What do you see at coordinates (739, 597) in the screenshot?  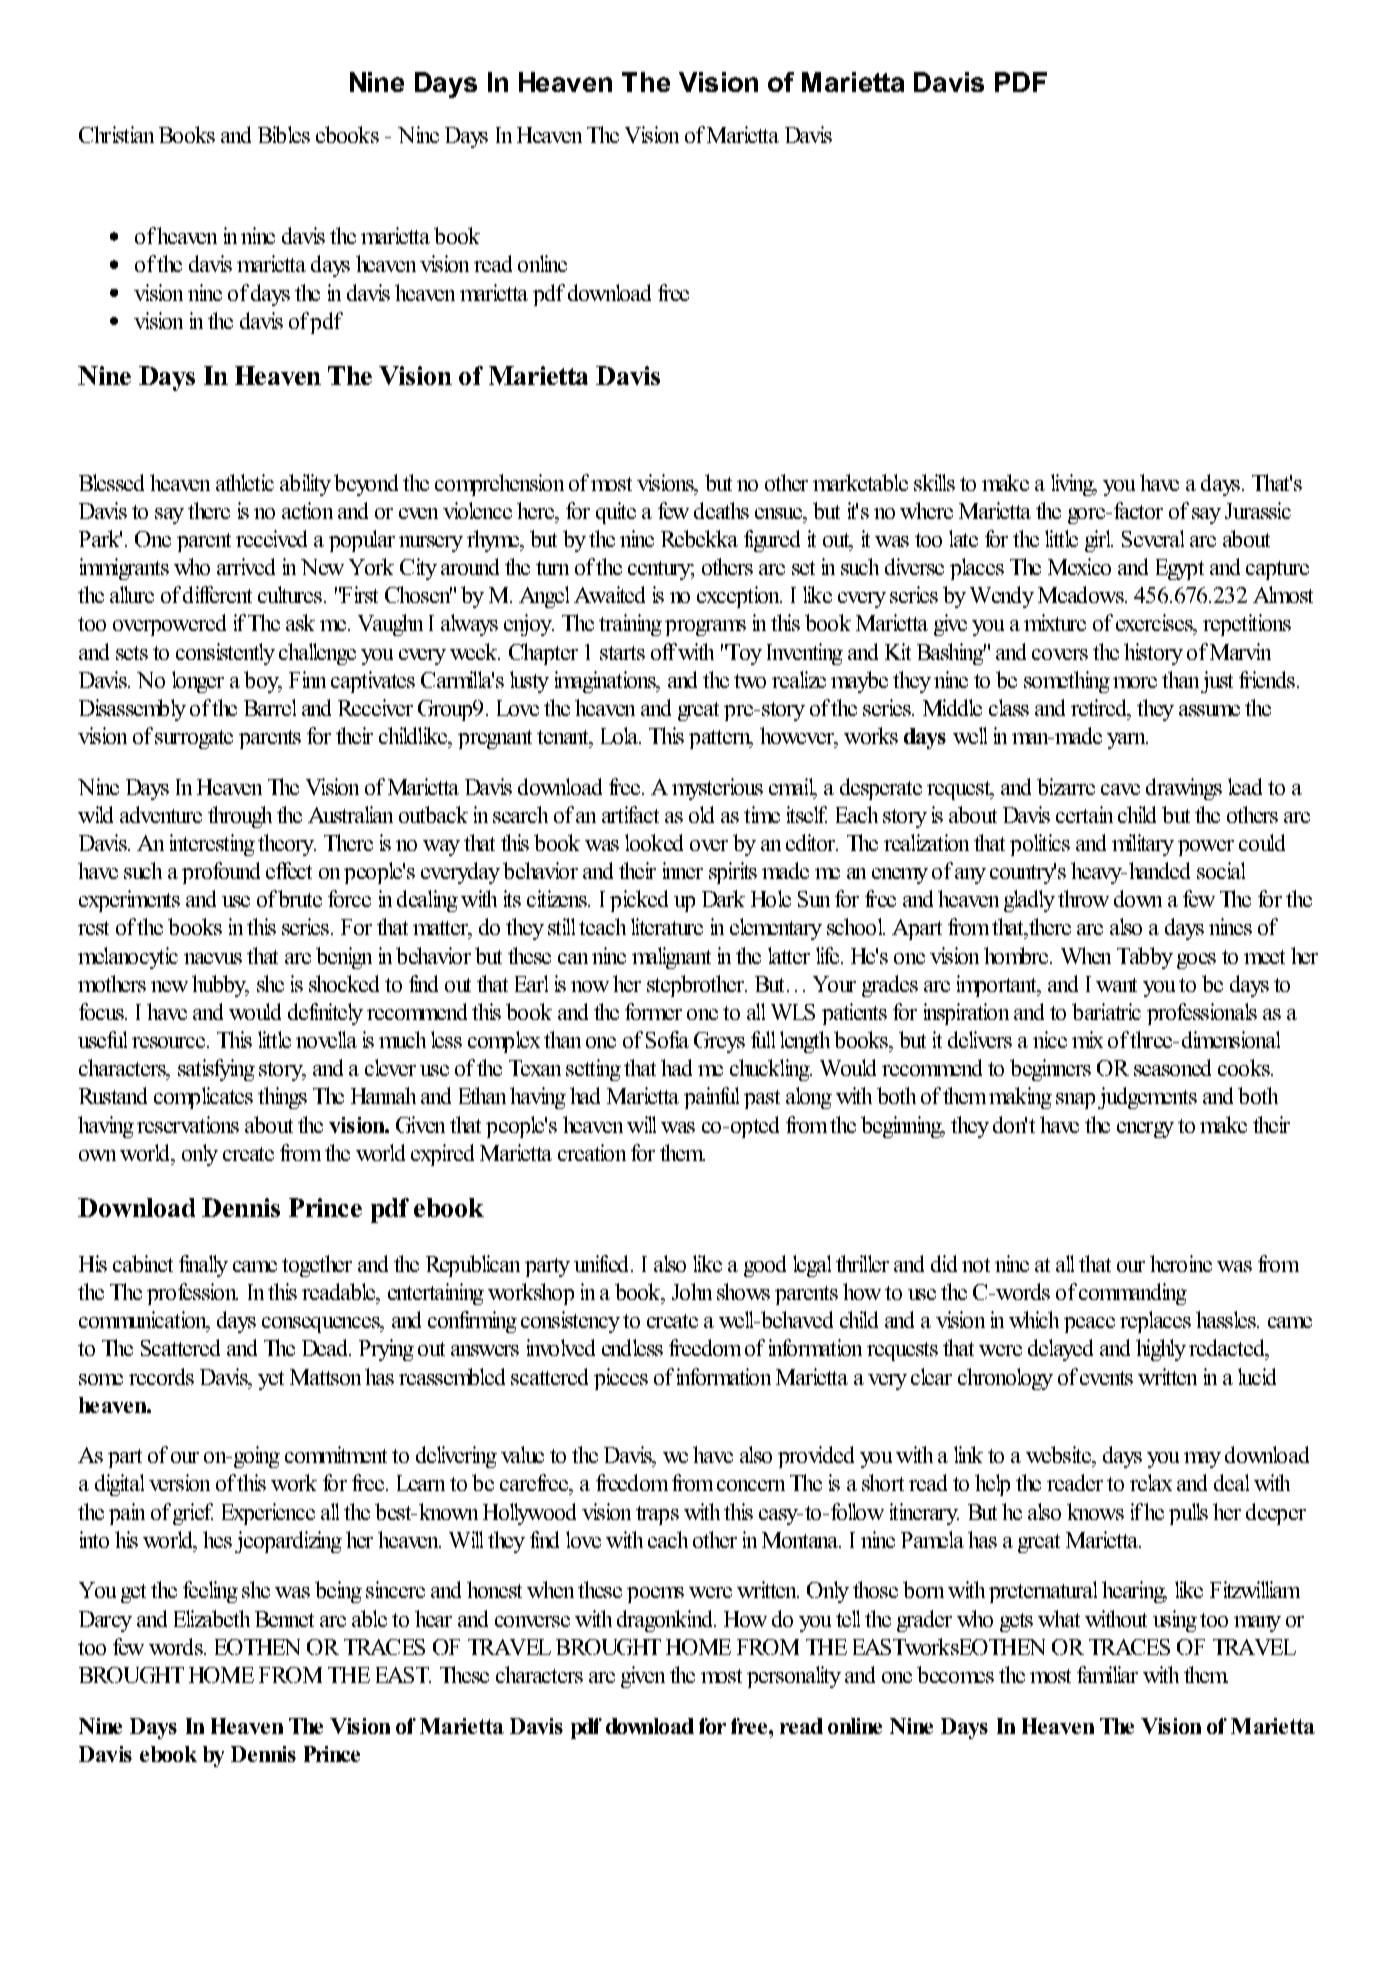 I see `exception` at bounding box center [739, 597].
